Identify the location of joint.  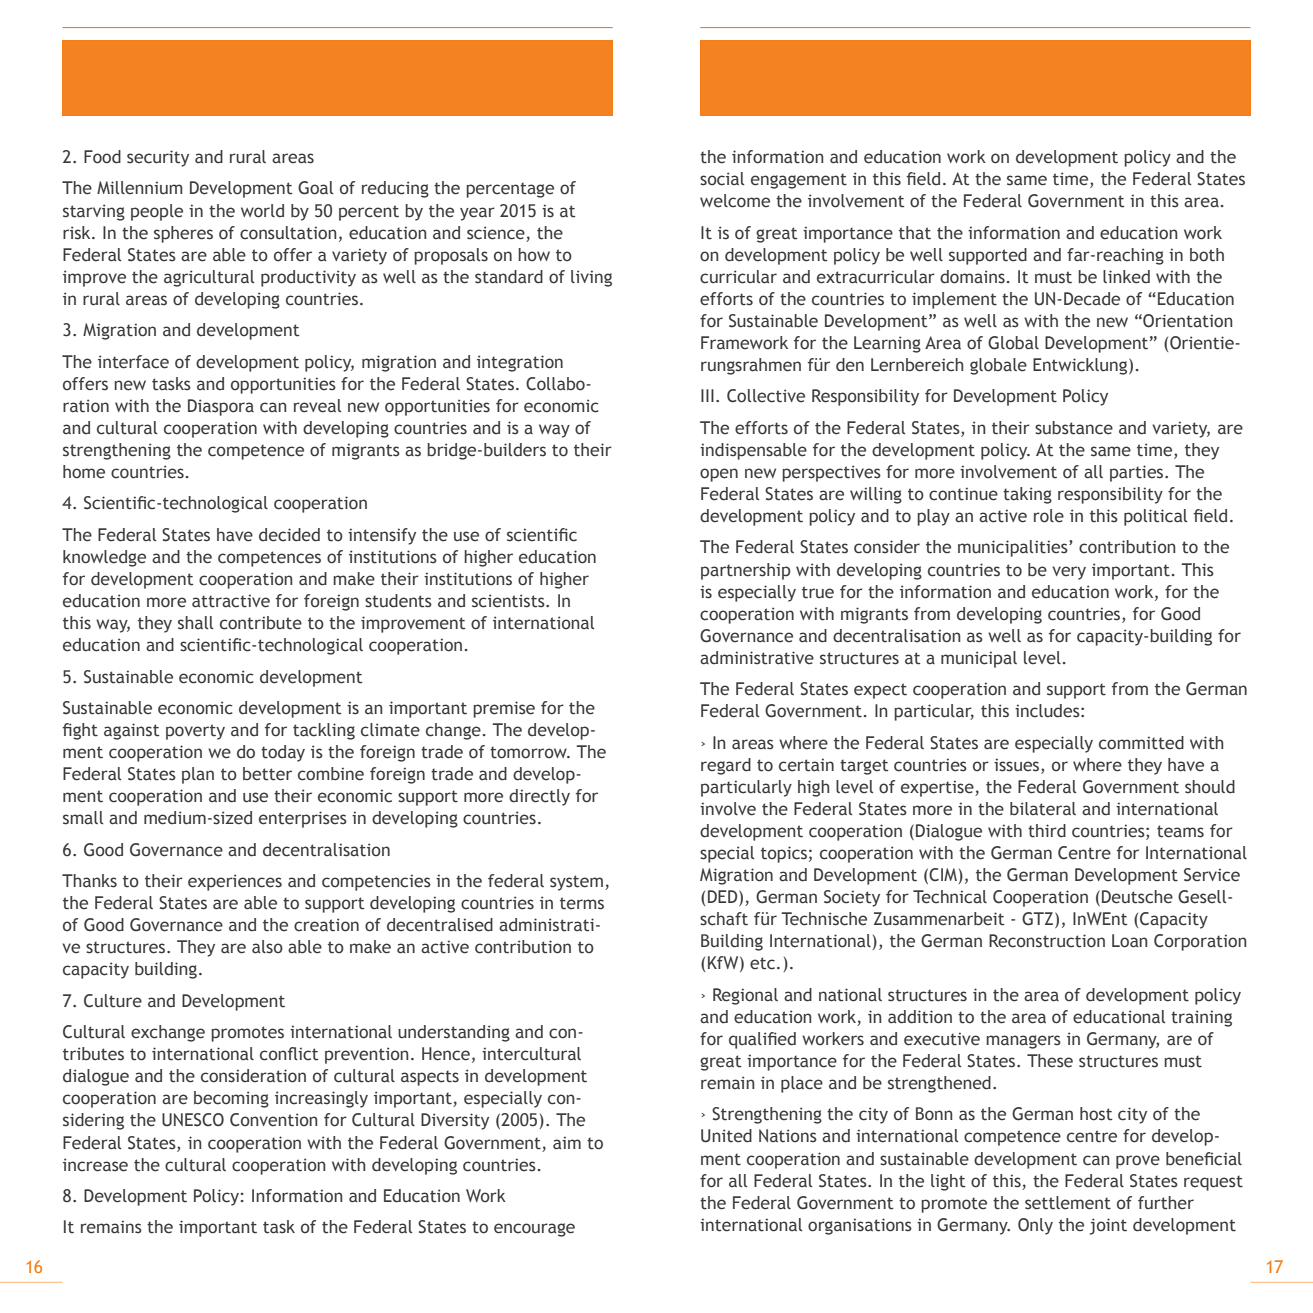
(1108, 1226).
